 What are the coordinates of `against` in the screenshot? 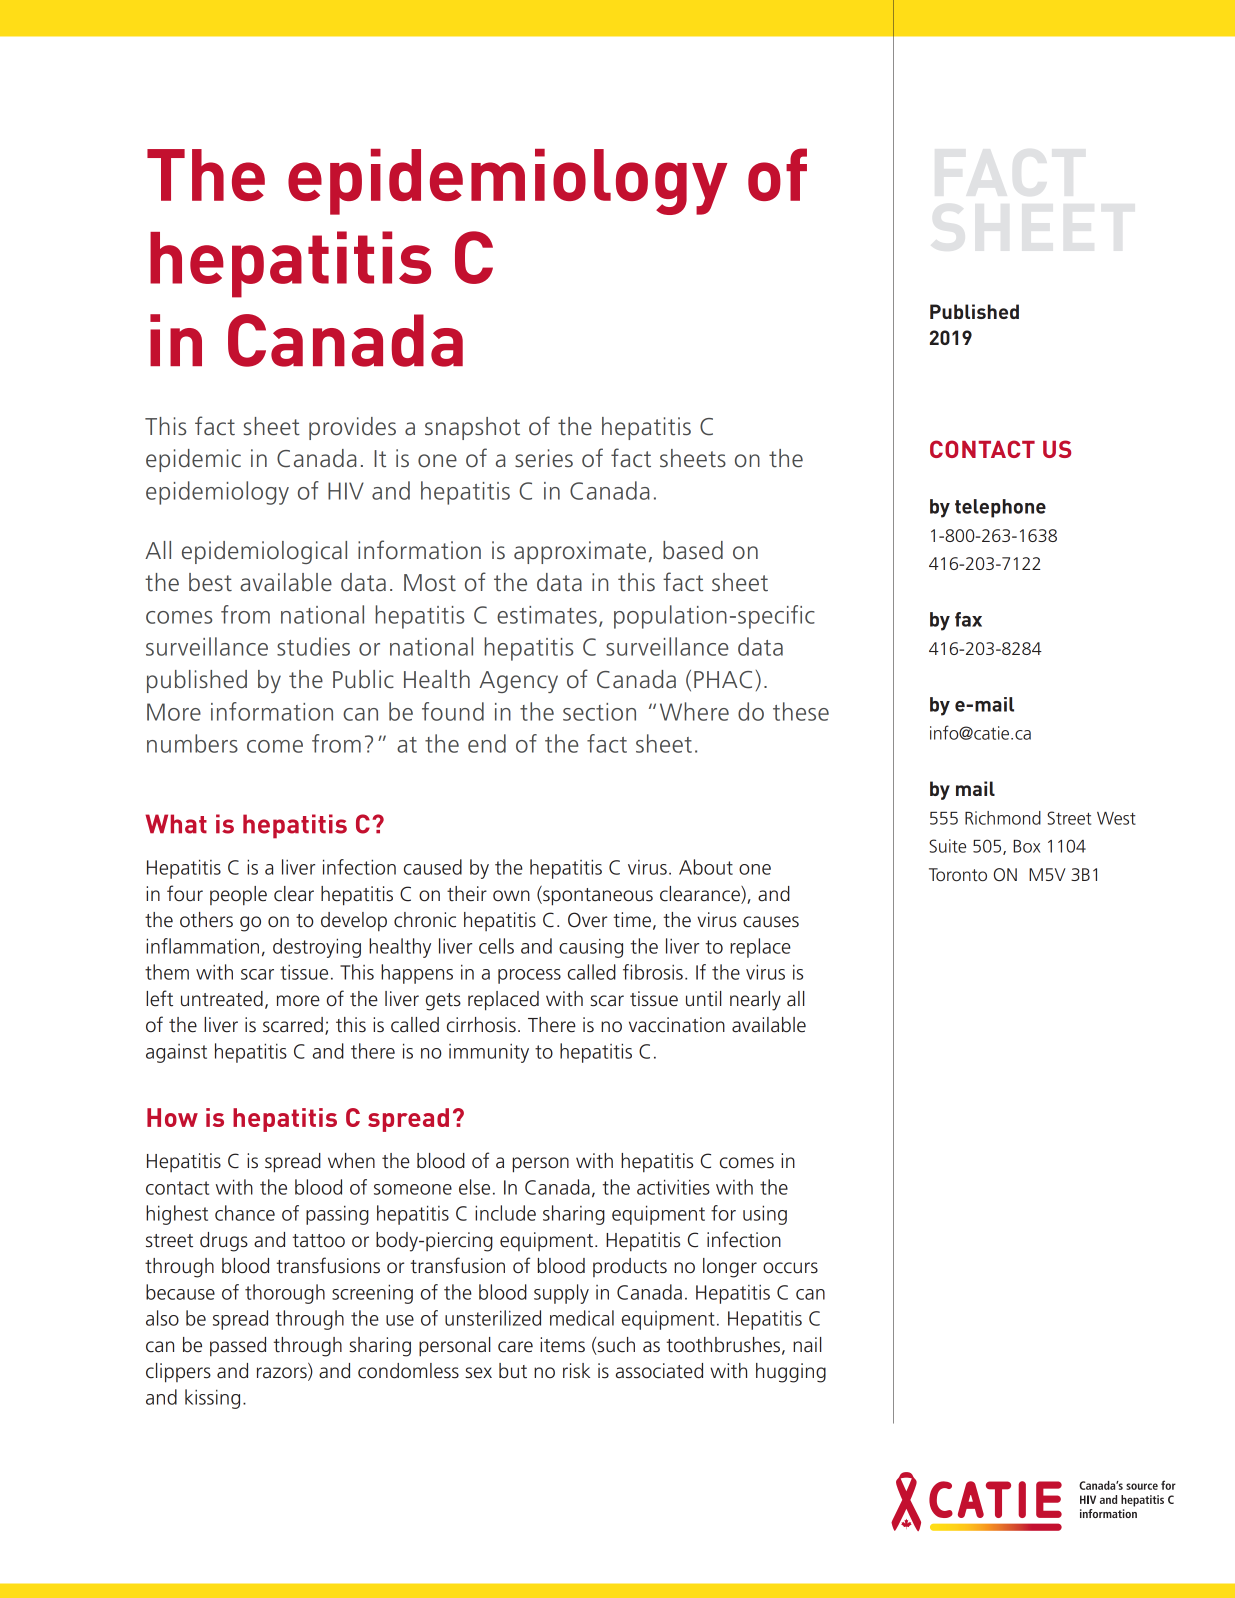 It's located at (176, 1053).
